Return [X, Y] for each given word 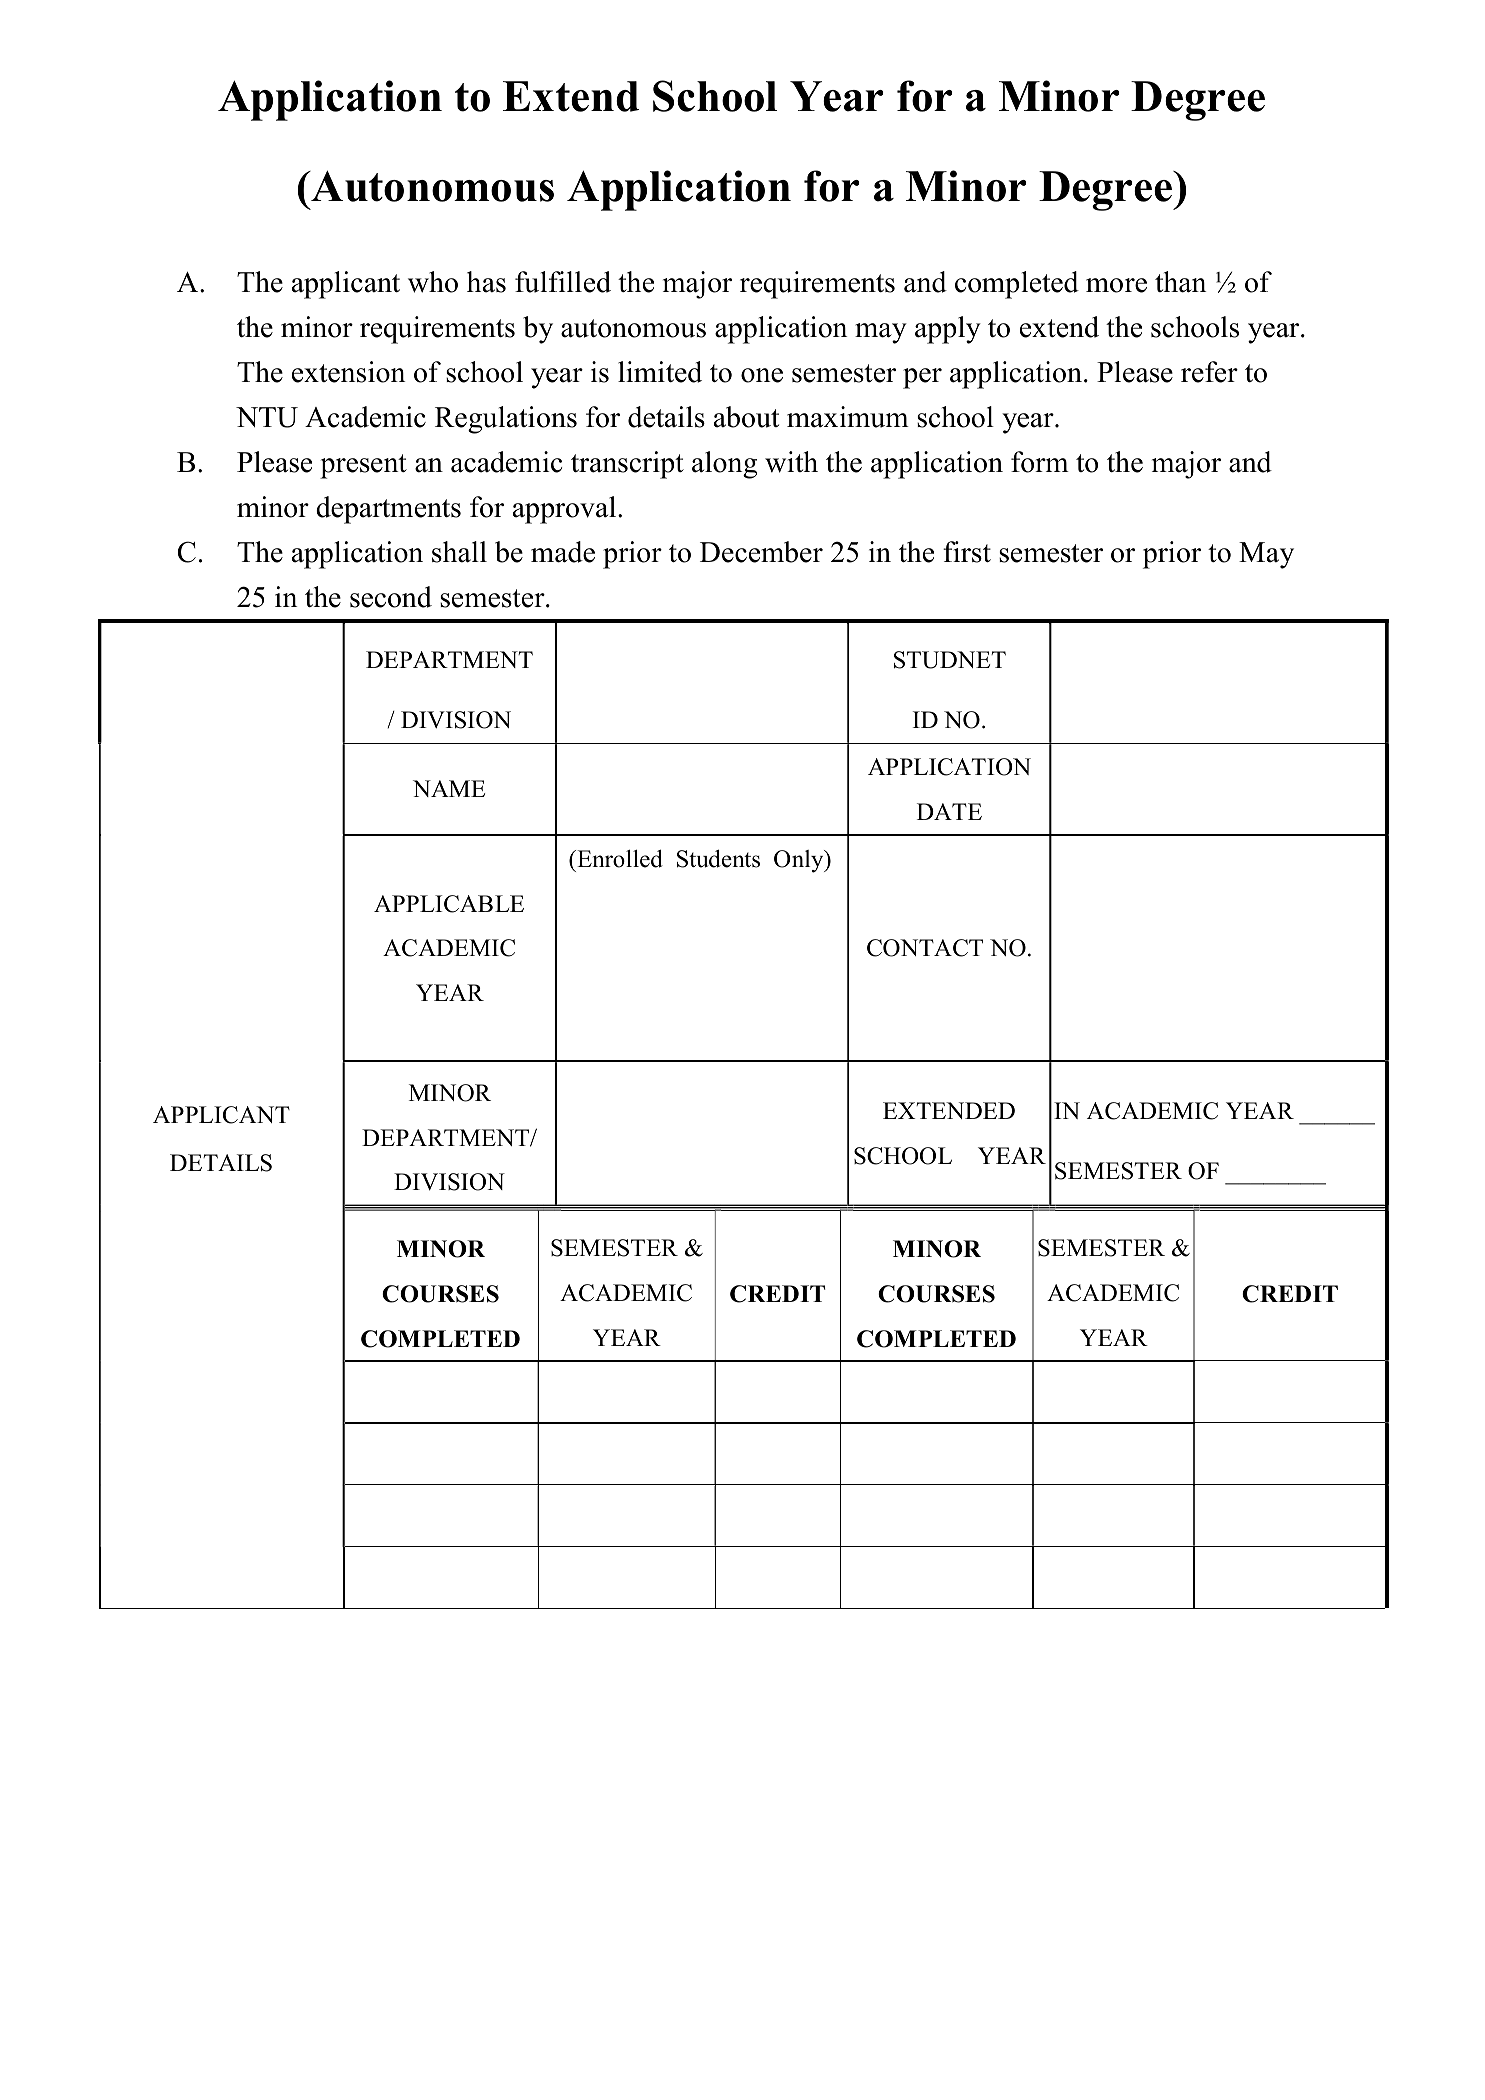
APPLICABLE [449, 904]
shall [459, 552]
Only [800, 861]
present [363, 466]
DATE [949, 811]
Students [718, 858]
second [391, 597]
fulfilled [563, 282]
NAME [449, 788]
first [967, 552]
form [1040, 462]
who [433, 282]
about [746, 417]
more [1116, 285]
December [761, 552]
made [563, 552]
